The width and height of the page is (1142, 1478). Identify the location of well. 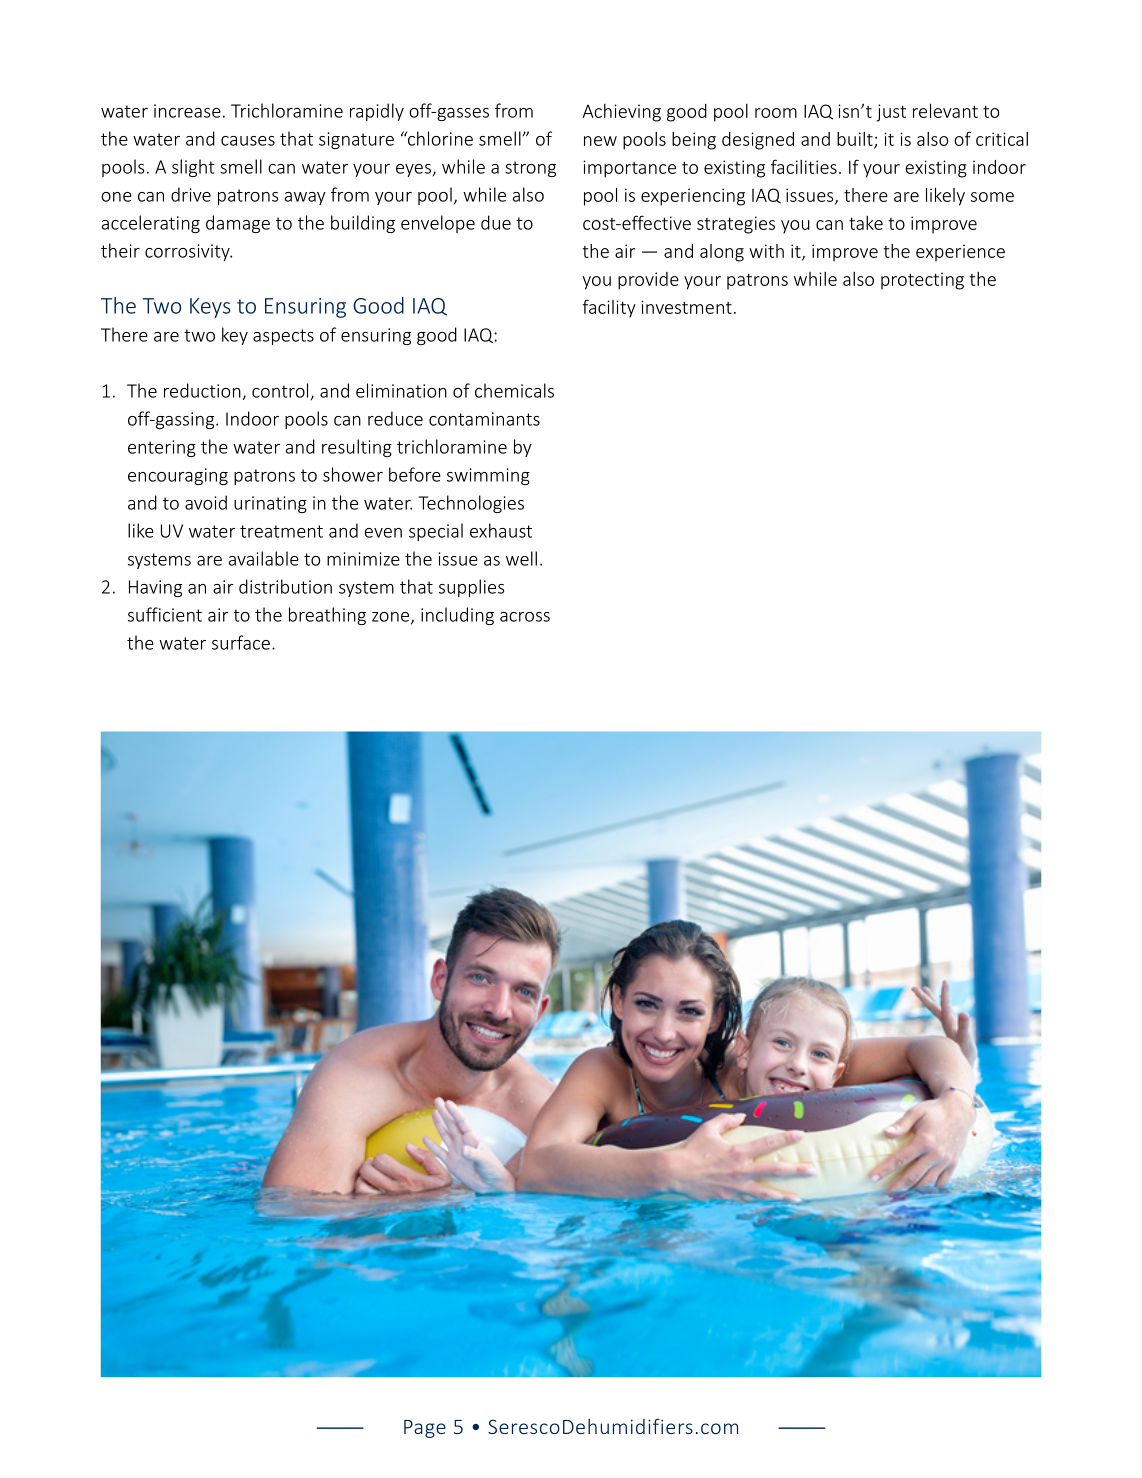
(521, 558).
